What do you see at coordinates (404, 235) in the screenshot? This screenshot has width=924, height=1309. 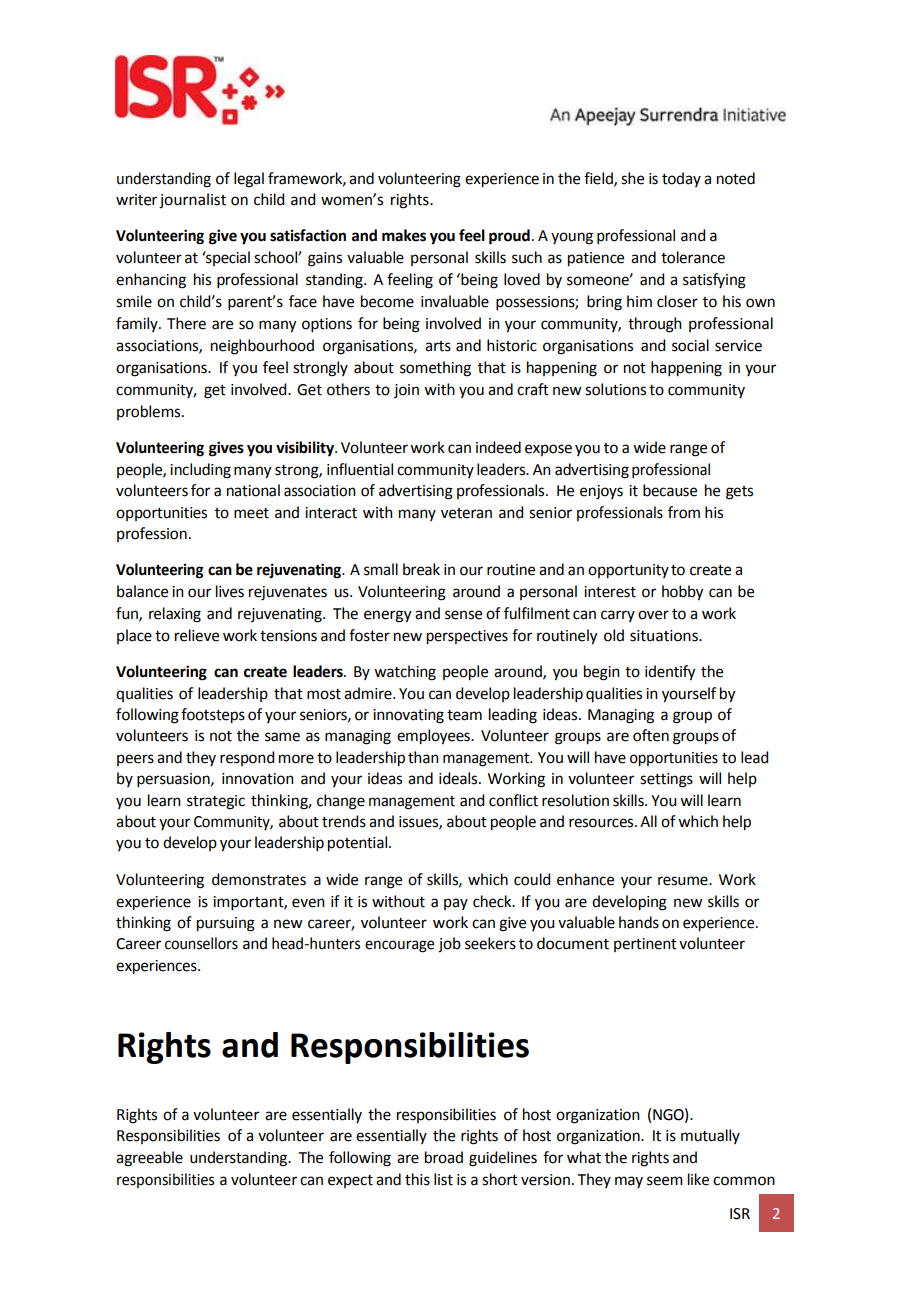 I see `makes` at bounding box center [404, 235].
